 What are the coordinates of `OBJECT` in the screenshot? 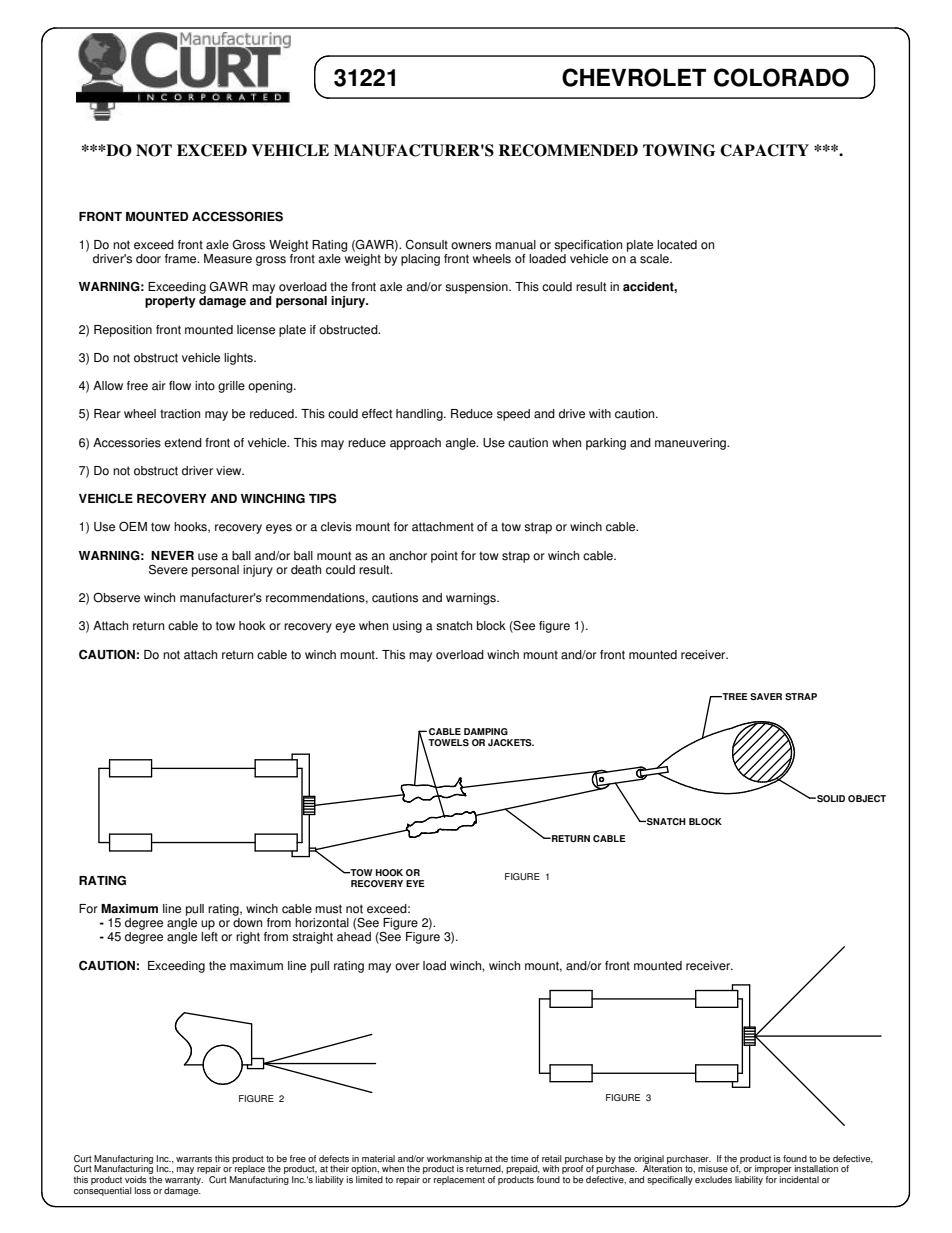 It's located at (867, 798).
